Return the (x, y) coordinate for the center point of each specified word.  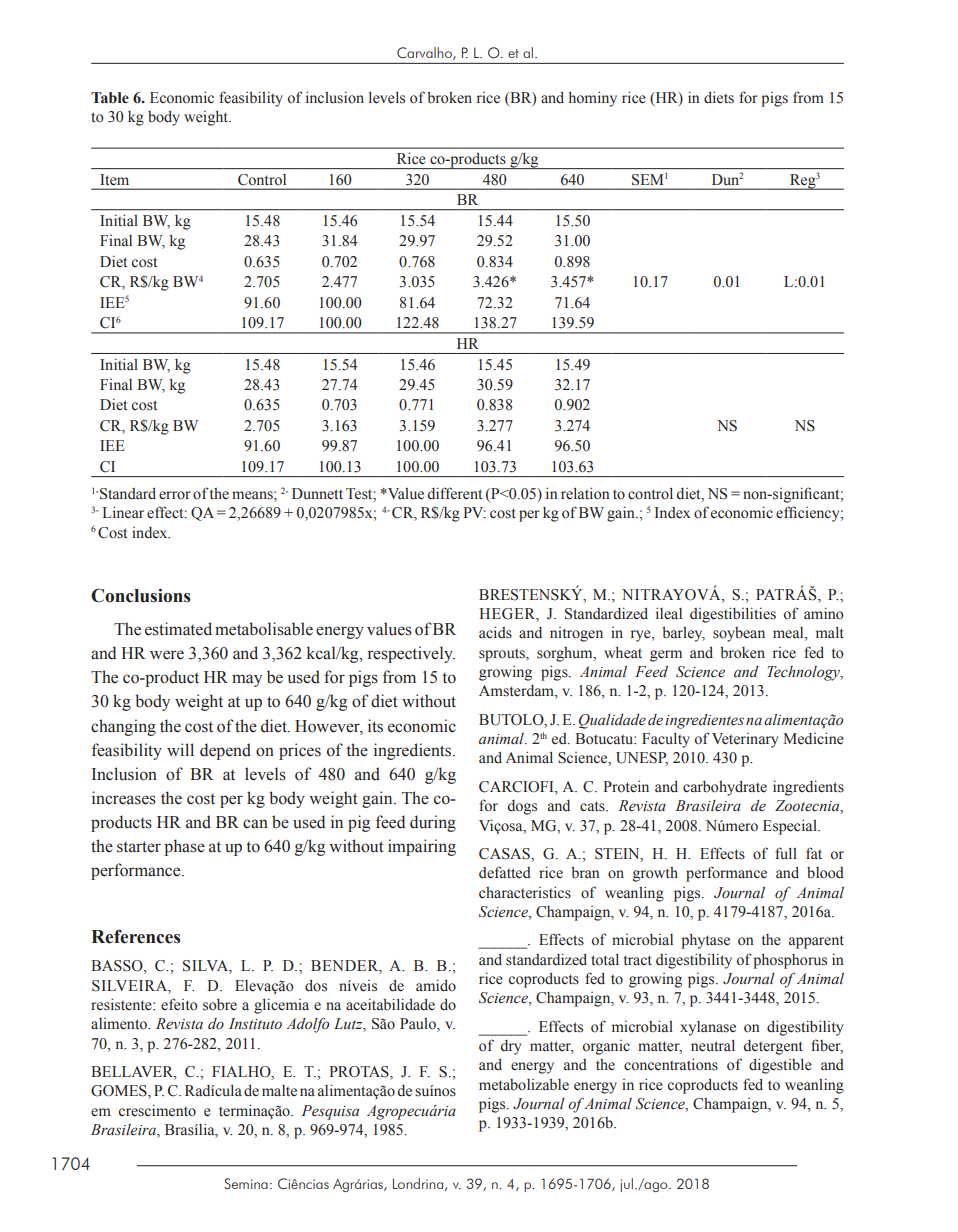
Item (114, 179)
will (180, 749)
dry (510, 1047)
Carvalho (425, 53)
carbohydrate (725, 788)
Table (110, 98)
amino (824, 613)
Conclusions (141, 595)
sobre (220, 1005)
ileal (669, 613)
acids (495, 632)
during (433, 823)
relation (585, 493)
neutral (713, 1045)
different (454, 493)
